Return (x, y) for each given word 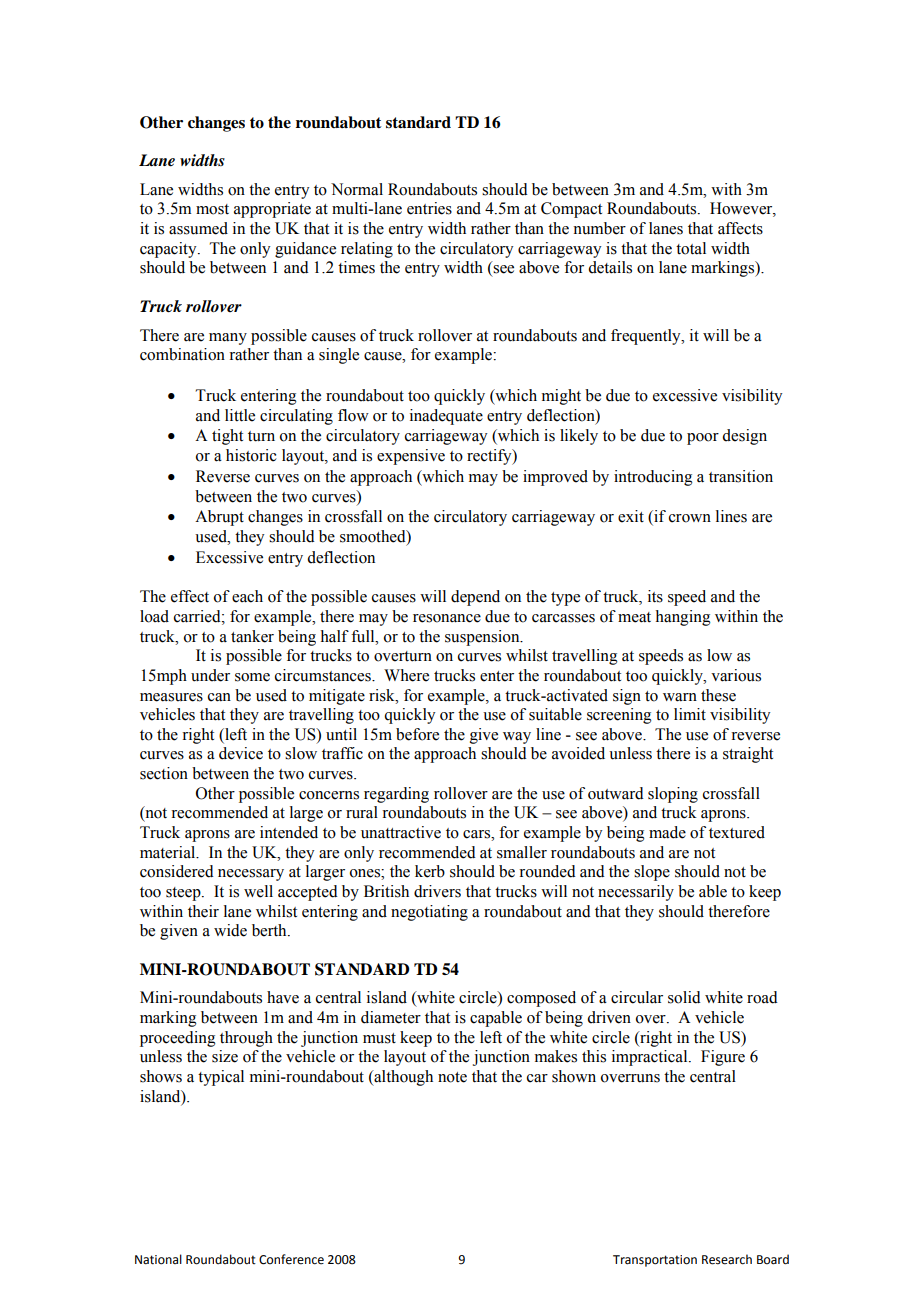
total (691, 248)
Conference (291, 1259)
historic (251, 455)
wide (230, 930)
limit (690, 714)
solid (684, 997)
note (452, 1077)
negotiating (429, 913)
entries (429, 208)
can (219, 697)
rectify (490, 457)
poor (703, 439)
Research (727, 1259)
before (417, 734)
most (212, 209)
